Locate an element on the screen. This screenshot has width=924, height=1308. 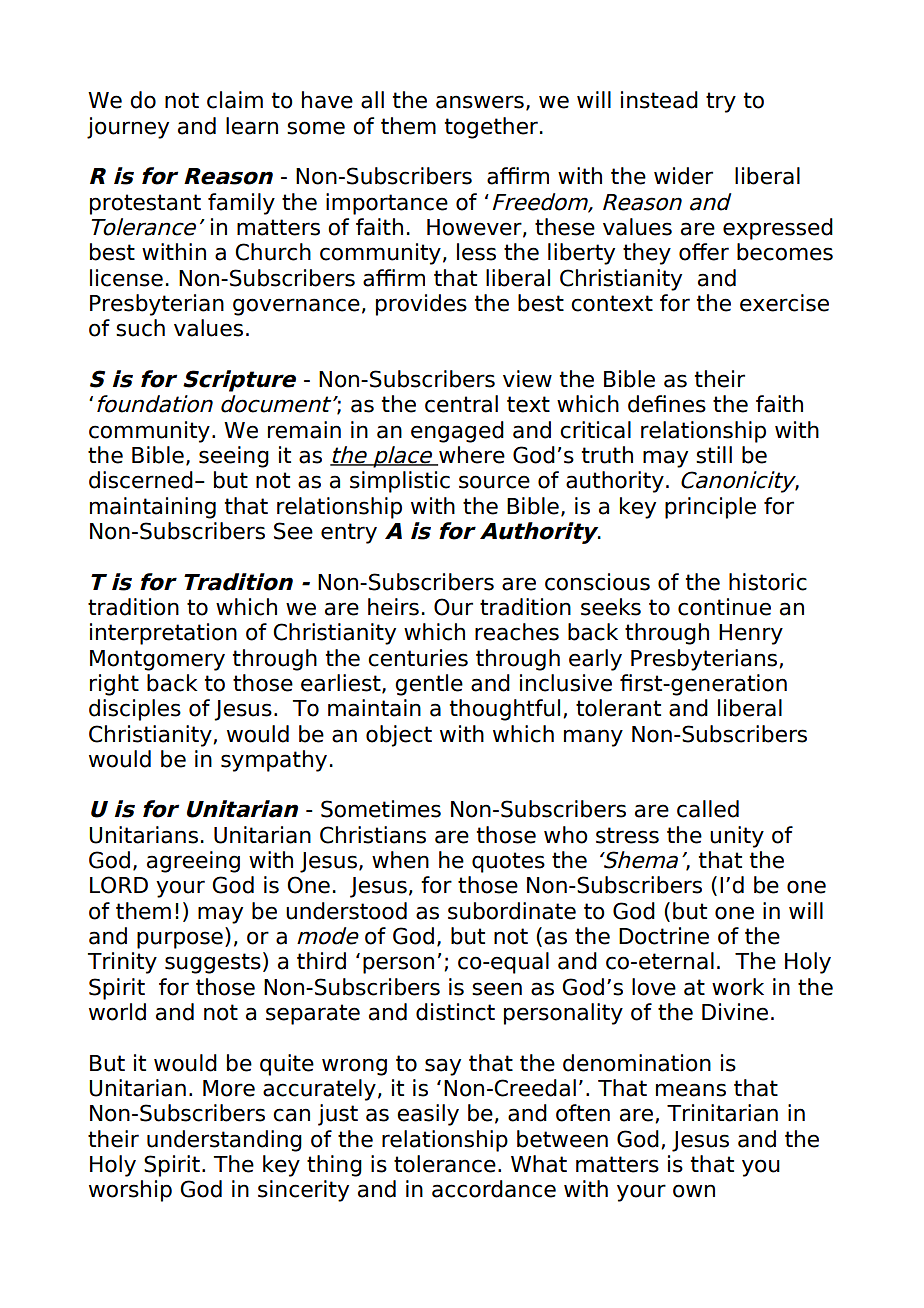
still is located at coordinates (714, 455).
